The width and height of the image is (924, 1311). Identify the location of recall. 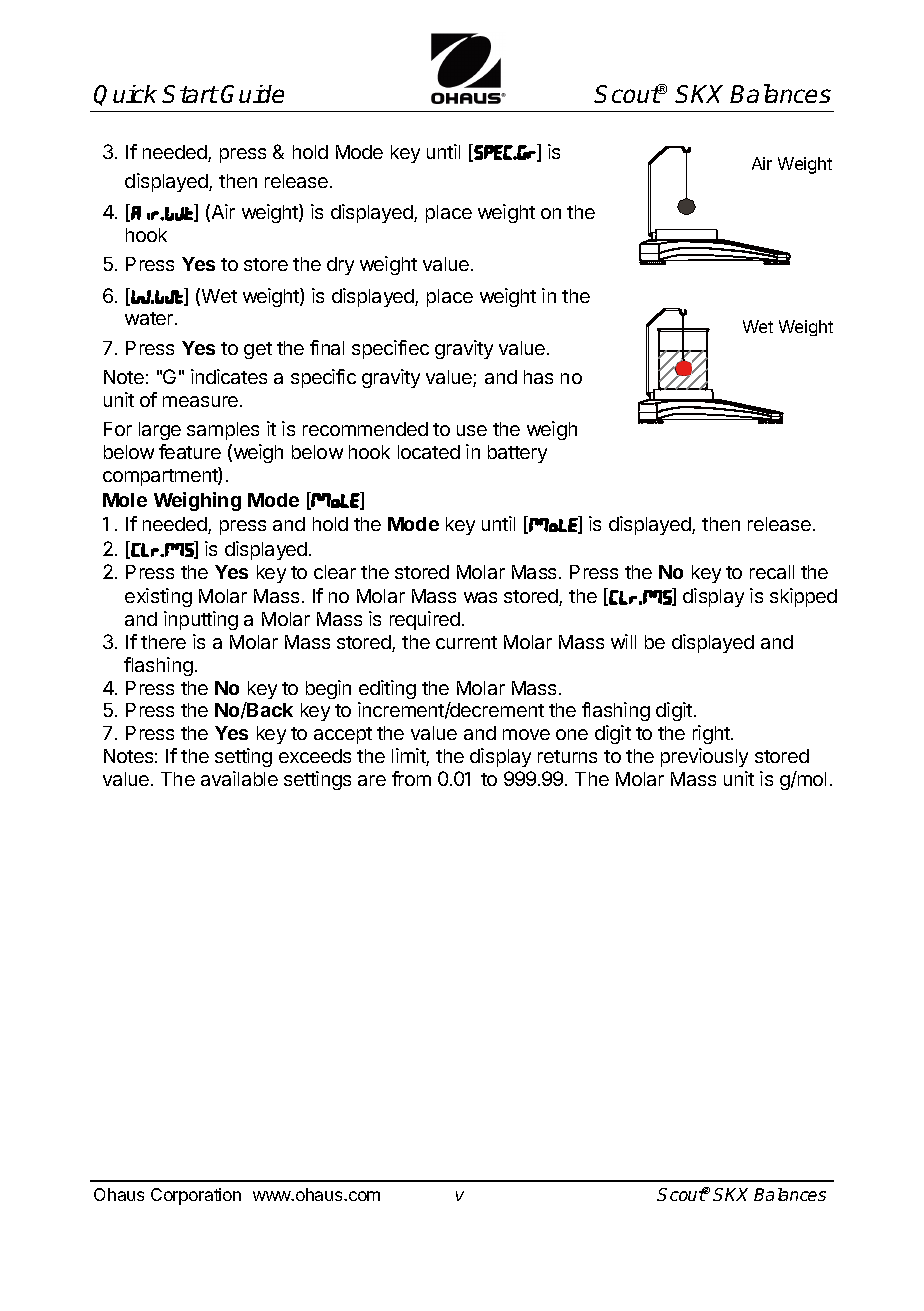
(772, 572).
